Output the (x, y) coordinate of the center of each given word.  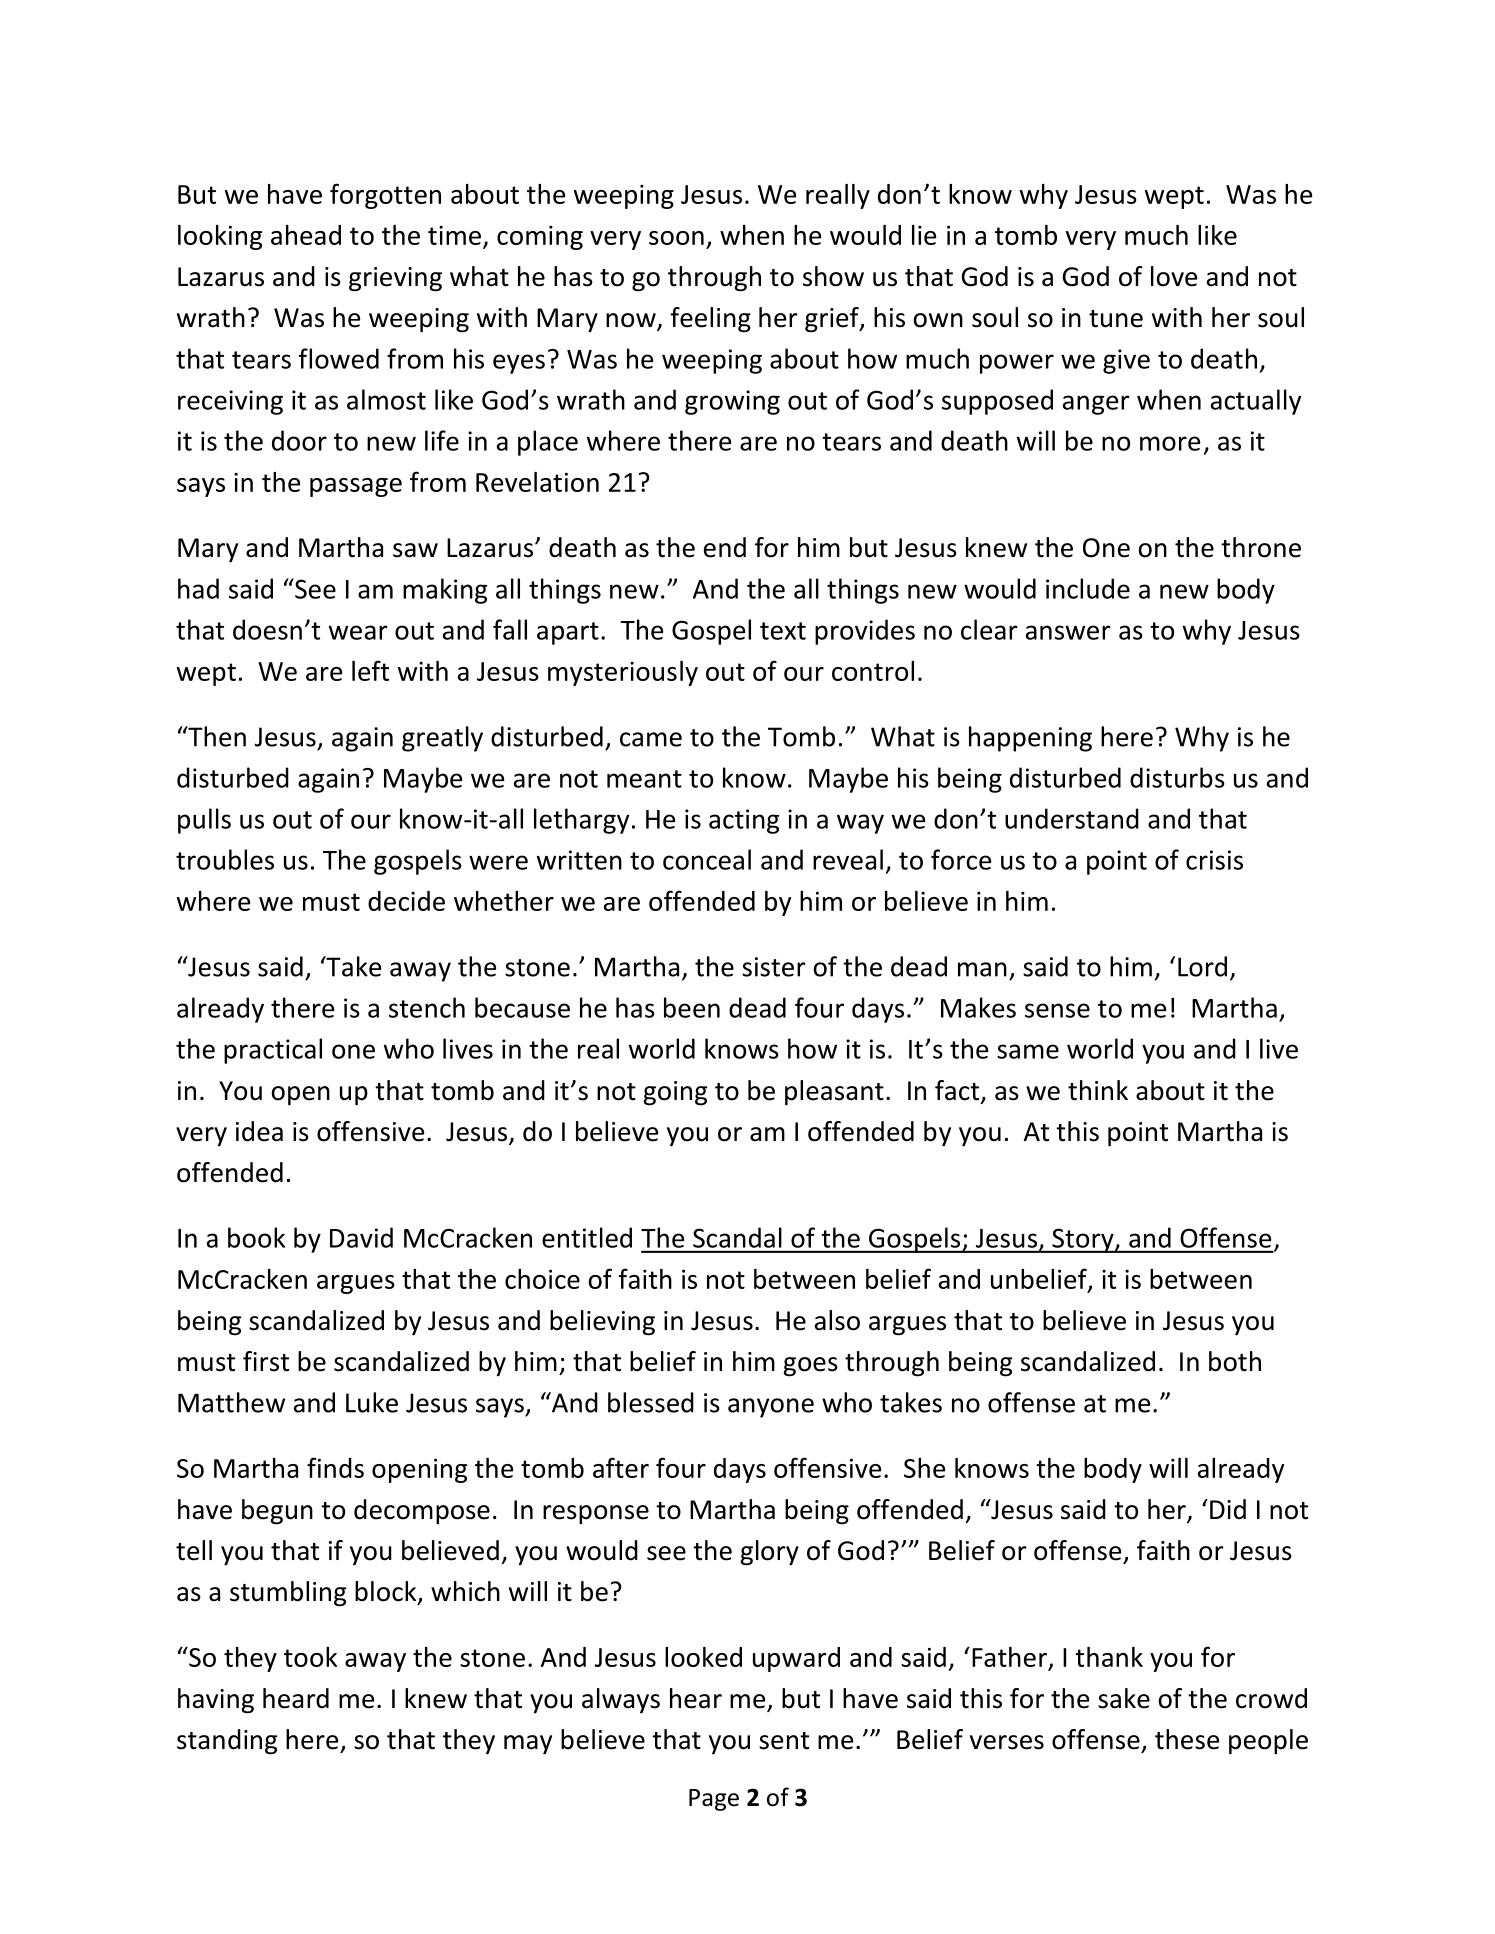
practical (273, 1051)
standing (227, 1742)
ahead (306, 235)
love (1174, 276)
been (692, 1007)
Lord (1202, 966)
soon (676, 238)
